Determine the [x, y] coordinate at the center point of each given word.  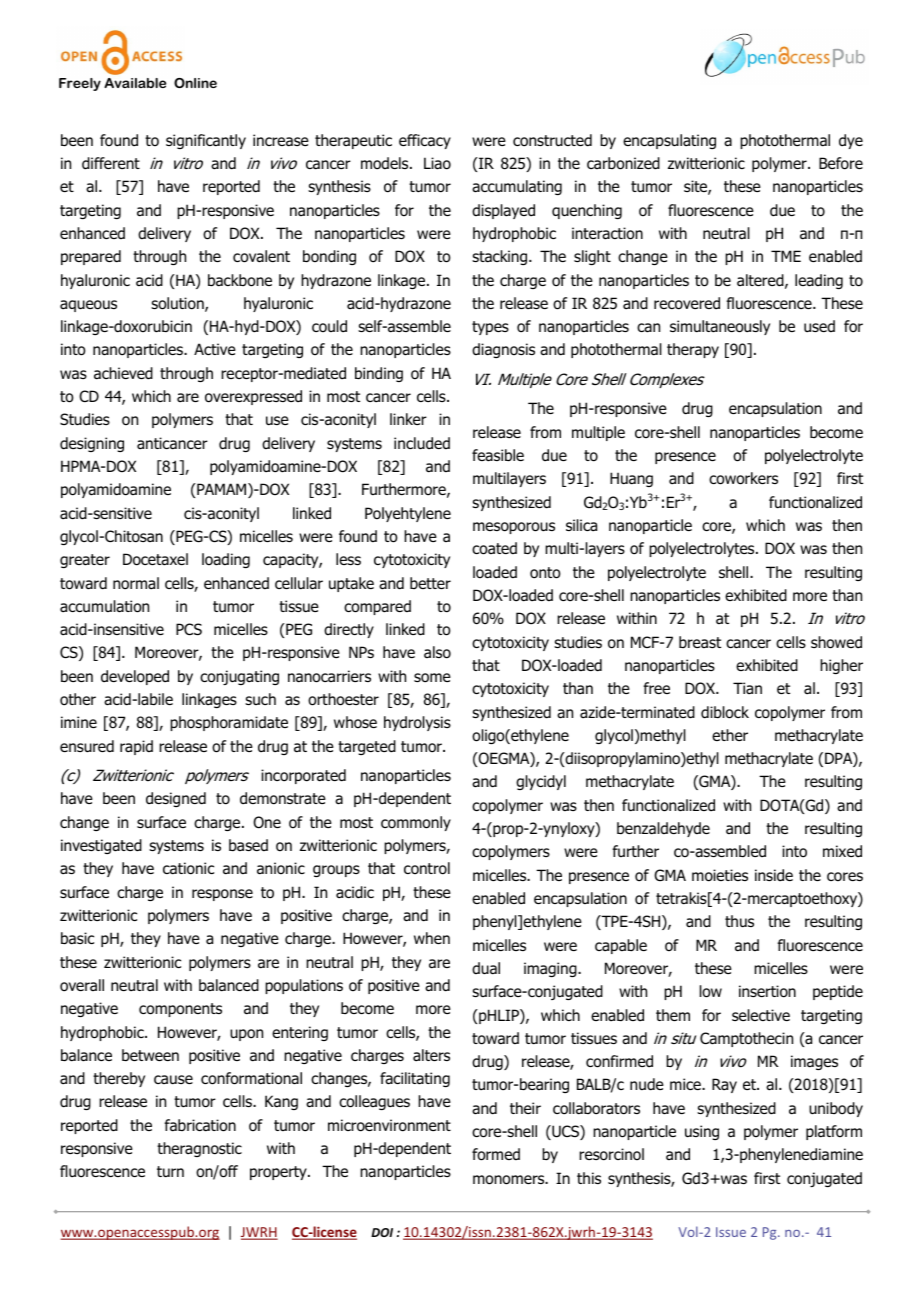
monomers [510, 1180]
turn [170, 1172]
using [702, 1132]
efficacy [425, 141]
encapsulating [669, 141]
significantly [206, 141]
